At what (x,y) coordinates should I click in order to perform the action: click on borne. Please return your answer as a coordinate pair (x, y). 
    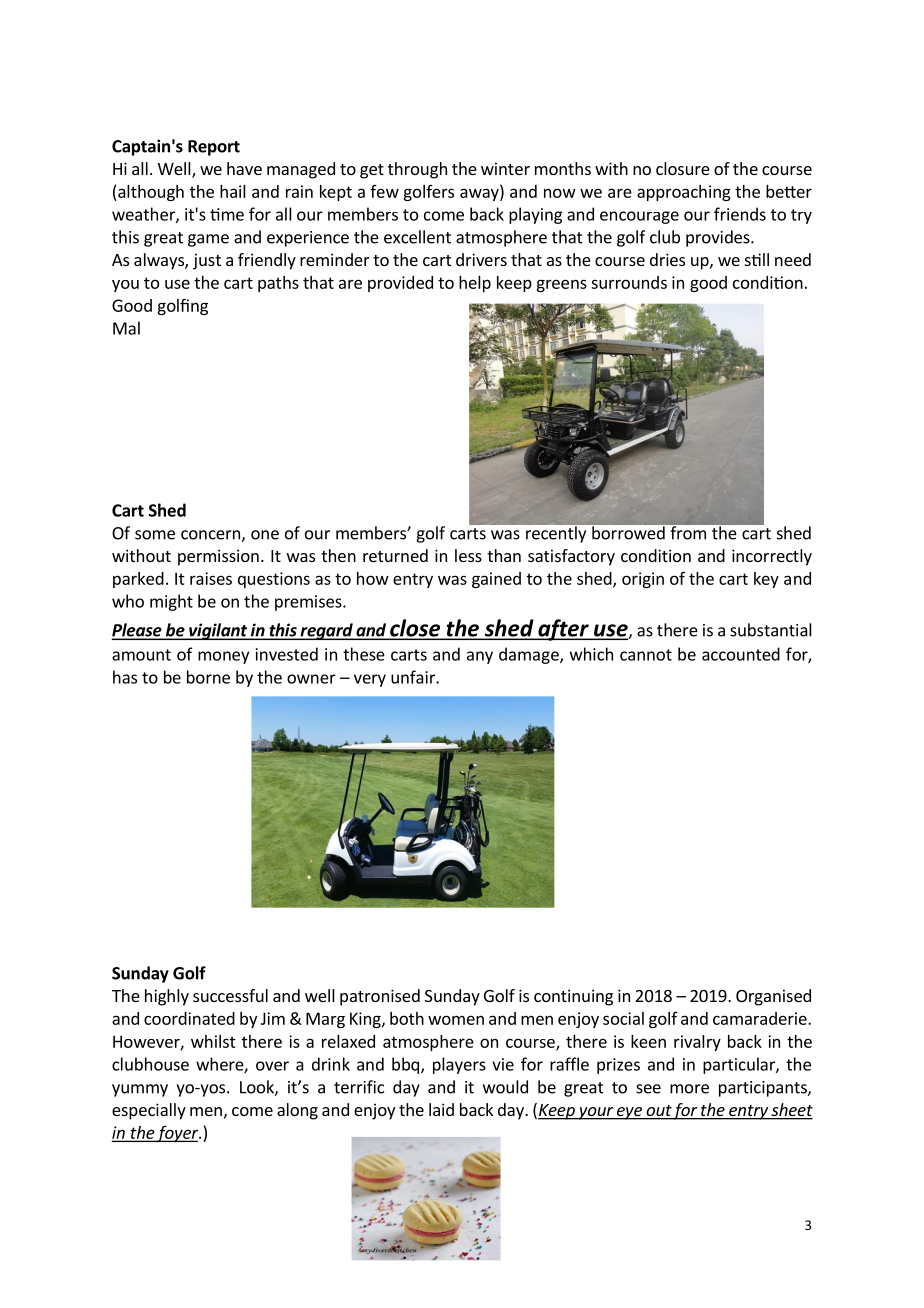
    Looking at the image, I should click on (208, 677).
